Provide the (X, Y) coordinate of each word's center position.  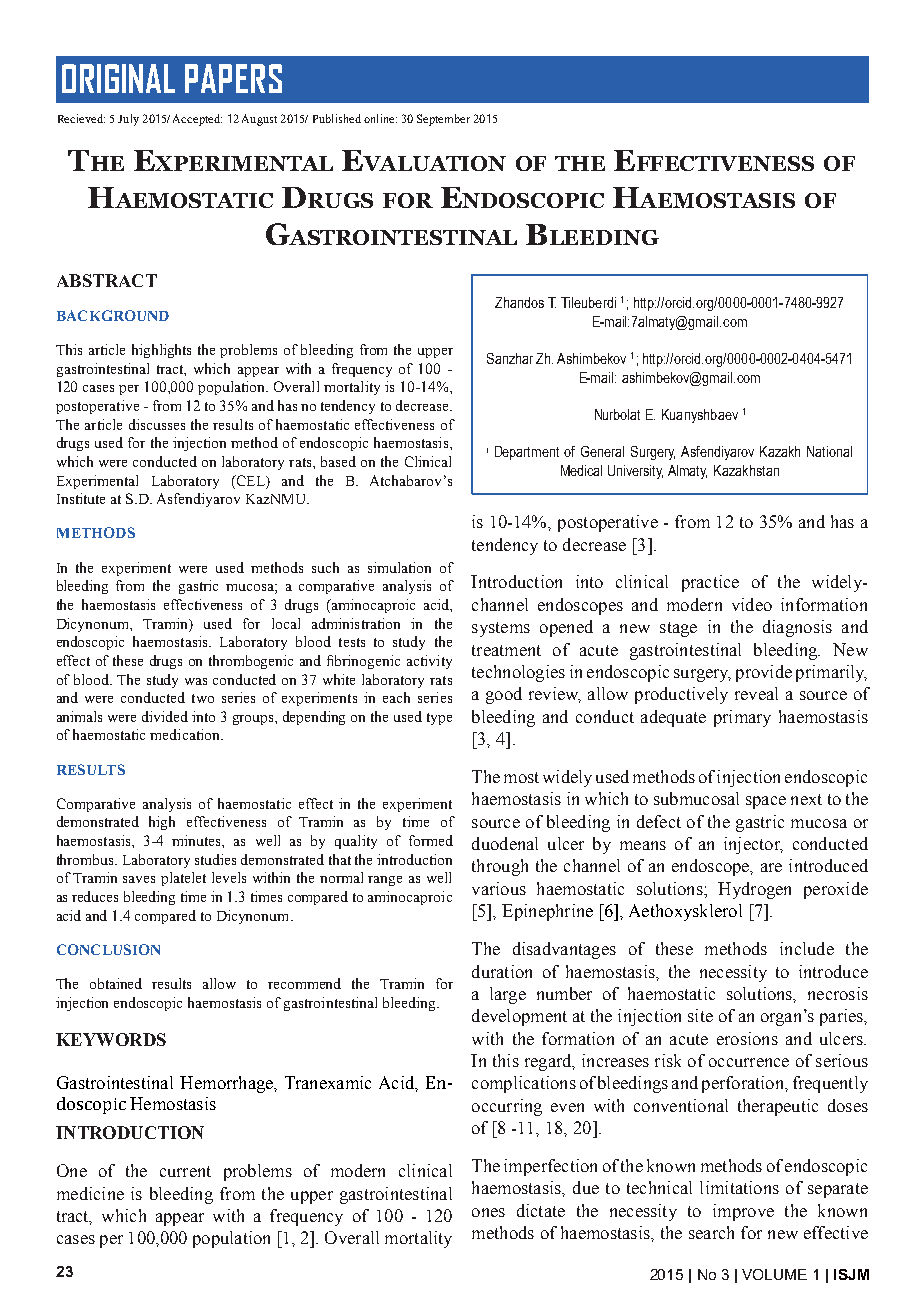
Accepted (197, 120)
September (443, 120)
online (380, 118)
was (196, 681)
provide (764, 673)
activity (429, 662)
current (185, 1171)
